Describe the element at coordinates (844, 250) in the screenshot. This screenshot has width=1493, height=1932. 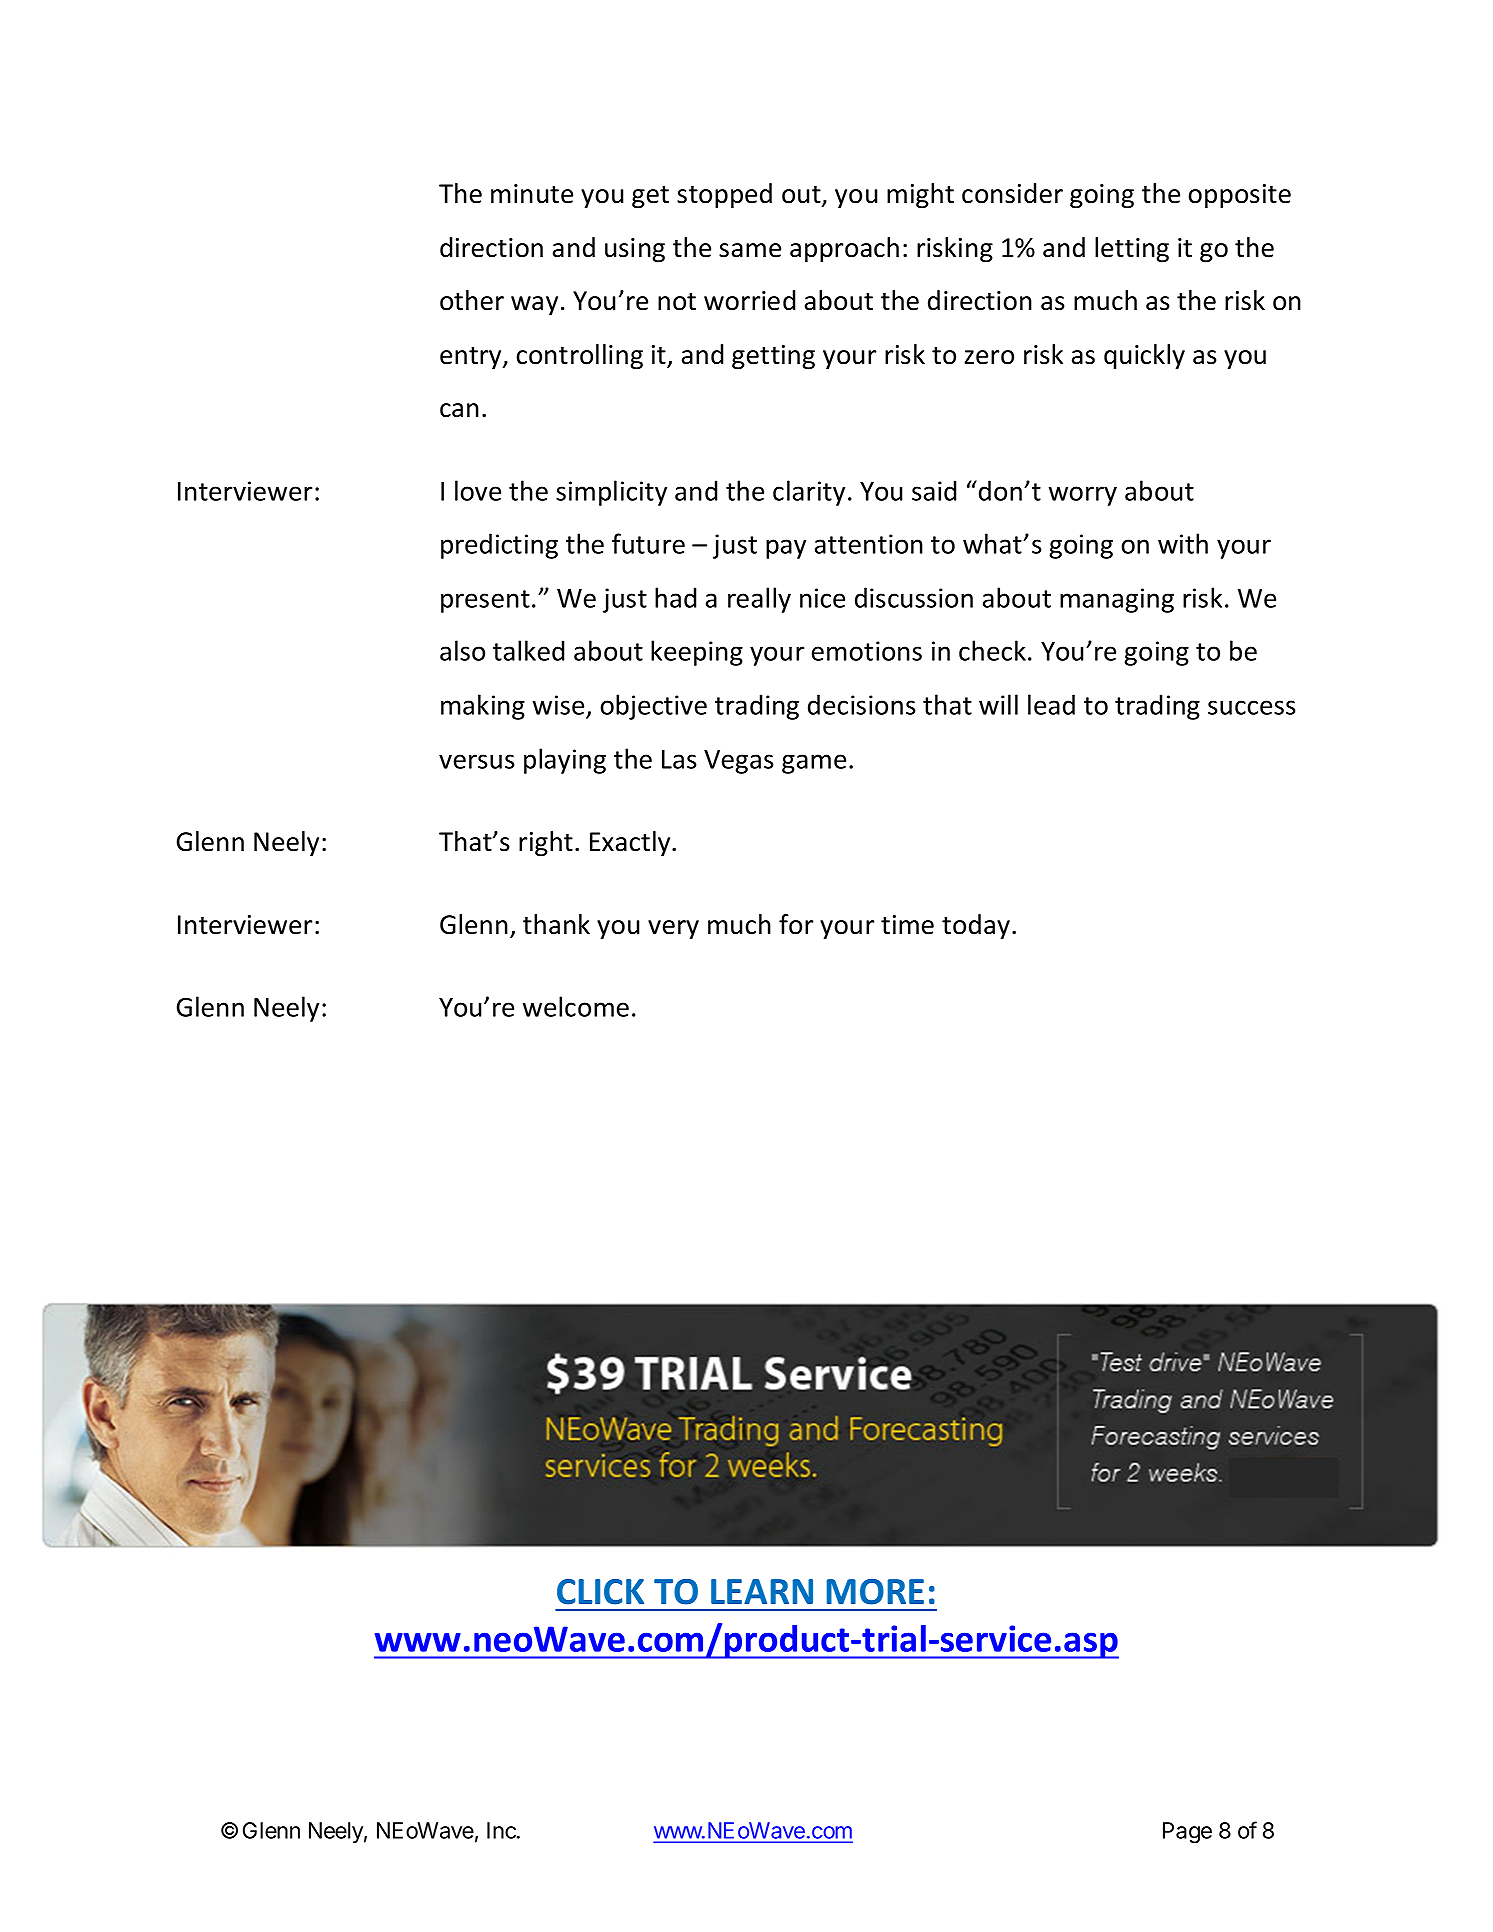
I see `approach` at that location.
